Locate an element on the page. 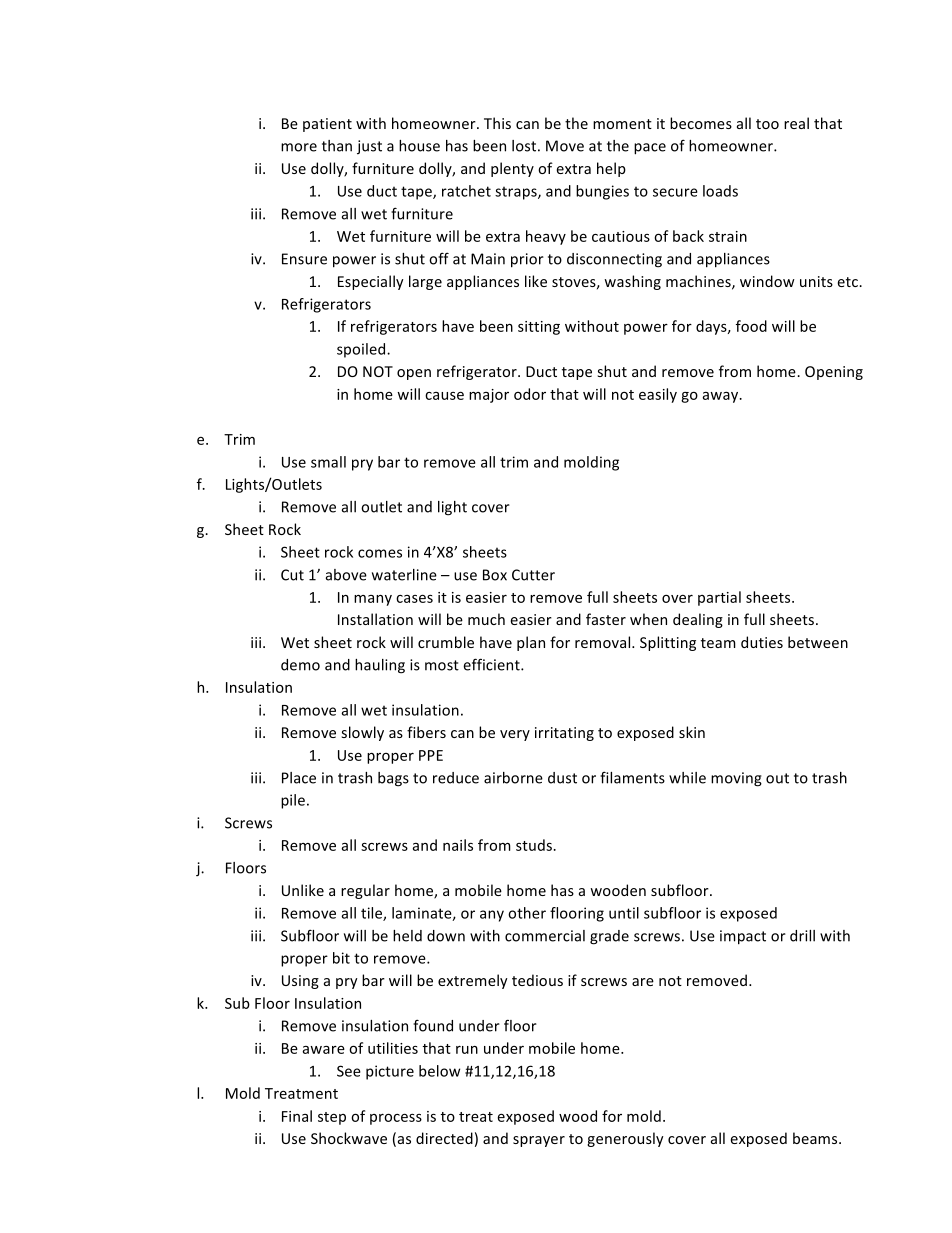 The height and width of the page is (1233, 952). help is located at coordinates (611, 169).
